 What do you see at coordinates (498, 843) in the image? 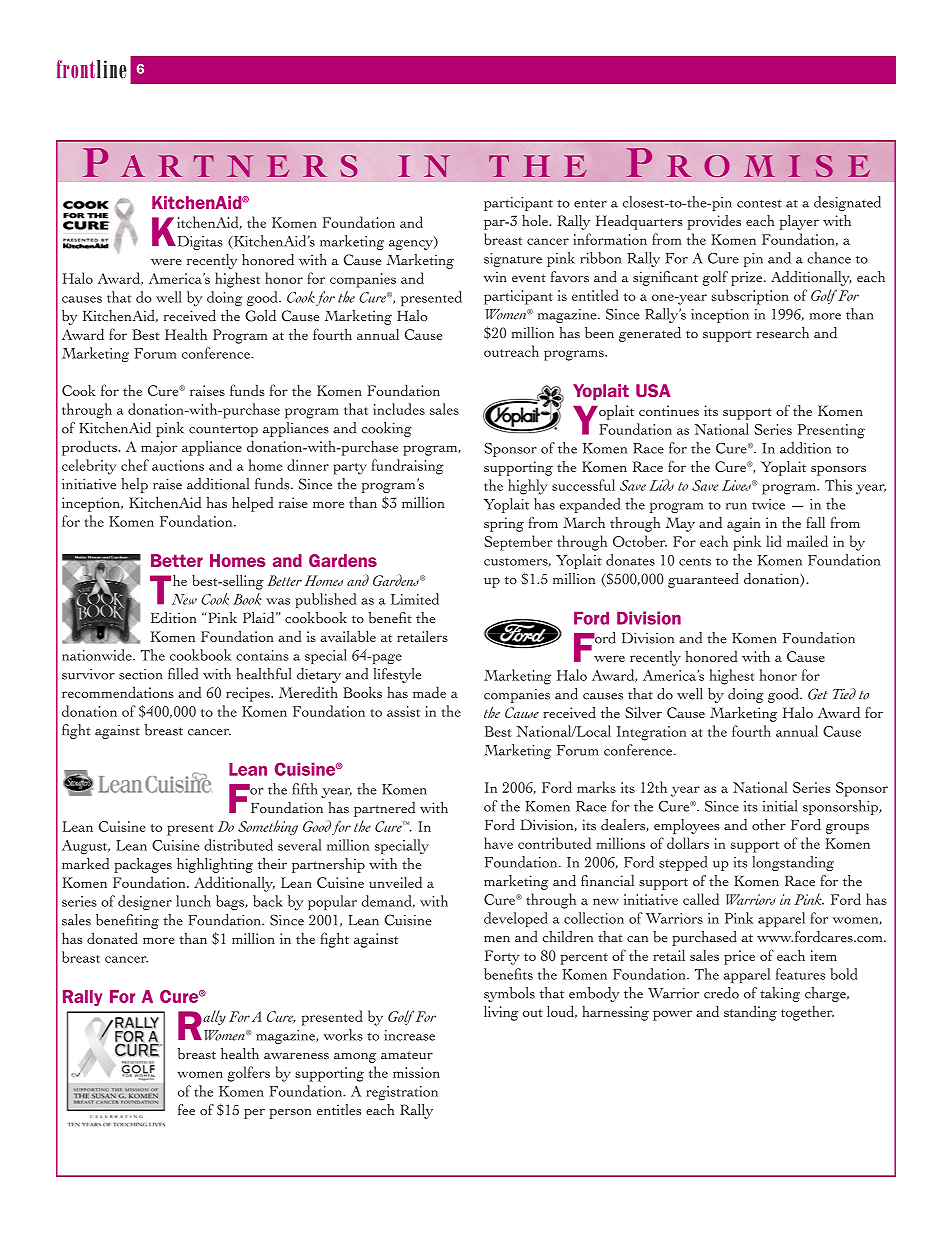
I see `have` at bounding box center [498, 843].
